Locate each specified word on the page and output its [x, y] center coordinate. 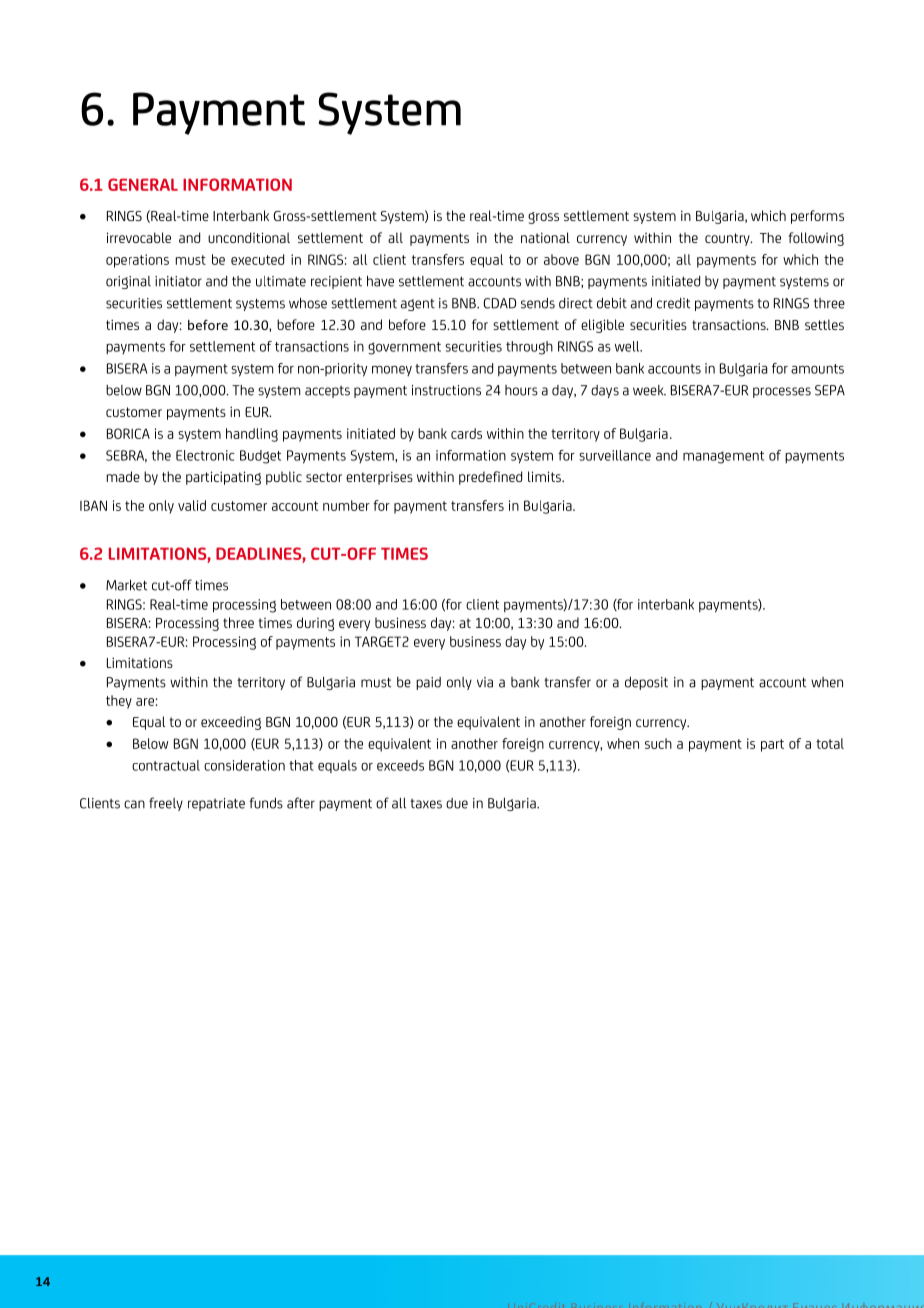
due [457, 803]
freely [166, 804]
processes [782, 392]
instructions [446, 390]
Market [126, 585]
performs [817, 217]
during [315, 624]
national [545, 237]
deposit [646, 683]
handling [252, 435]
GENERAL [143, 184]
